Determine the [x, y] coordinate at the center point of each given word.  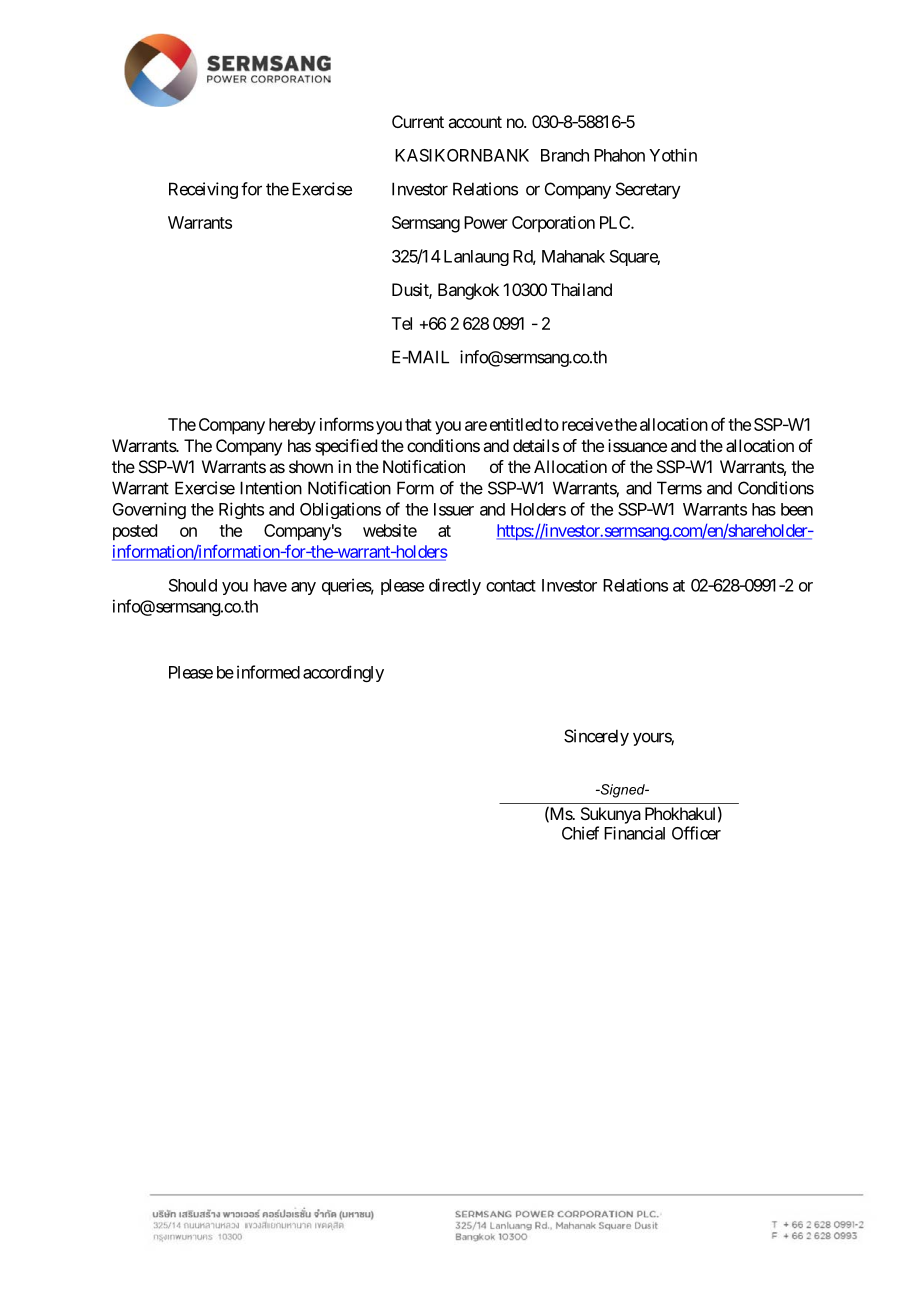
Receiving [203, 190]
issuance [637, 445]
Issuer [454, 509]
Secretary [648, 190]
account [475, 122]
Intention [271, 488]
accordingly [343, 673]
